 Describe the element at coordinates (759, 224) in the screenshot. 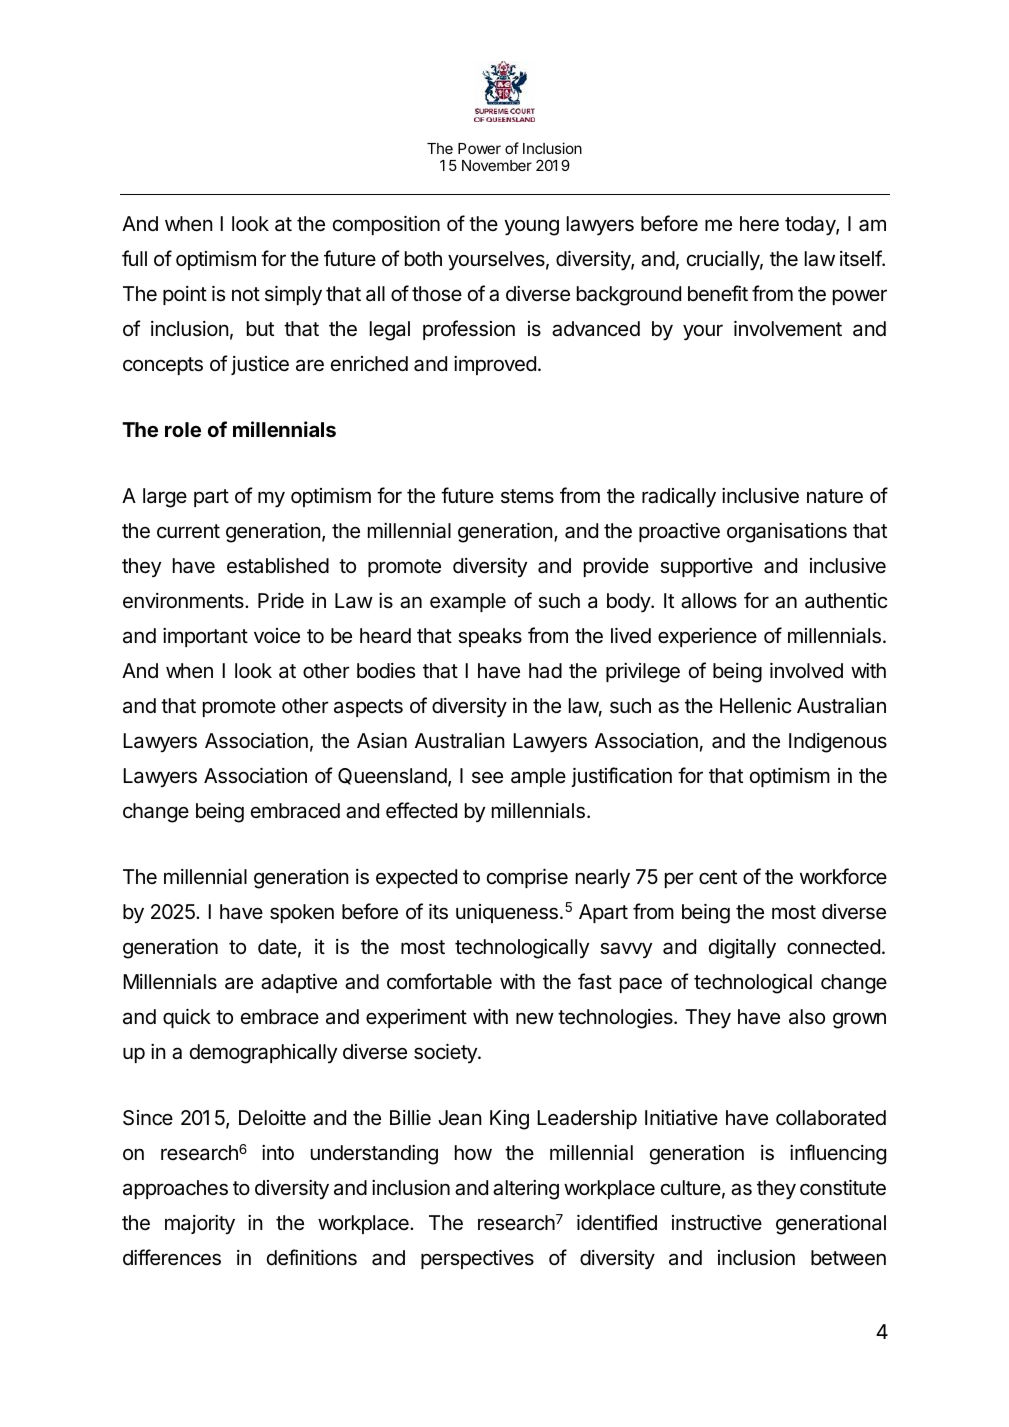

I see `here` at that location.
